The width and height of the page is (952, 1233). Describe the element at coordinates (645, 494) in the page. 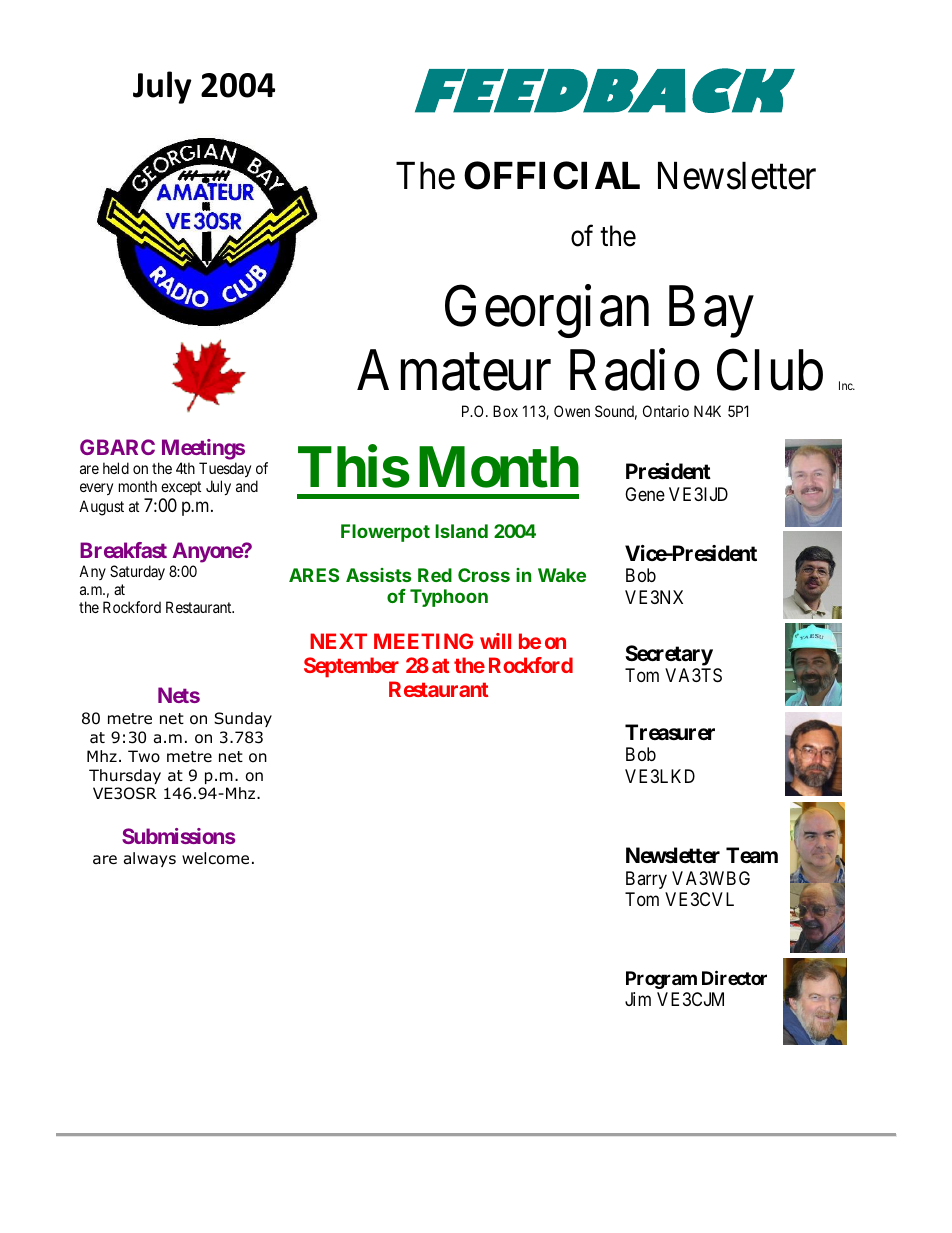

I see `Gene` at that location.
